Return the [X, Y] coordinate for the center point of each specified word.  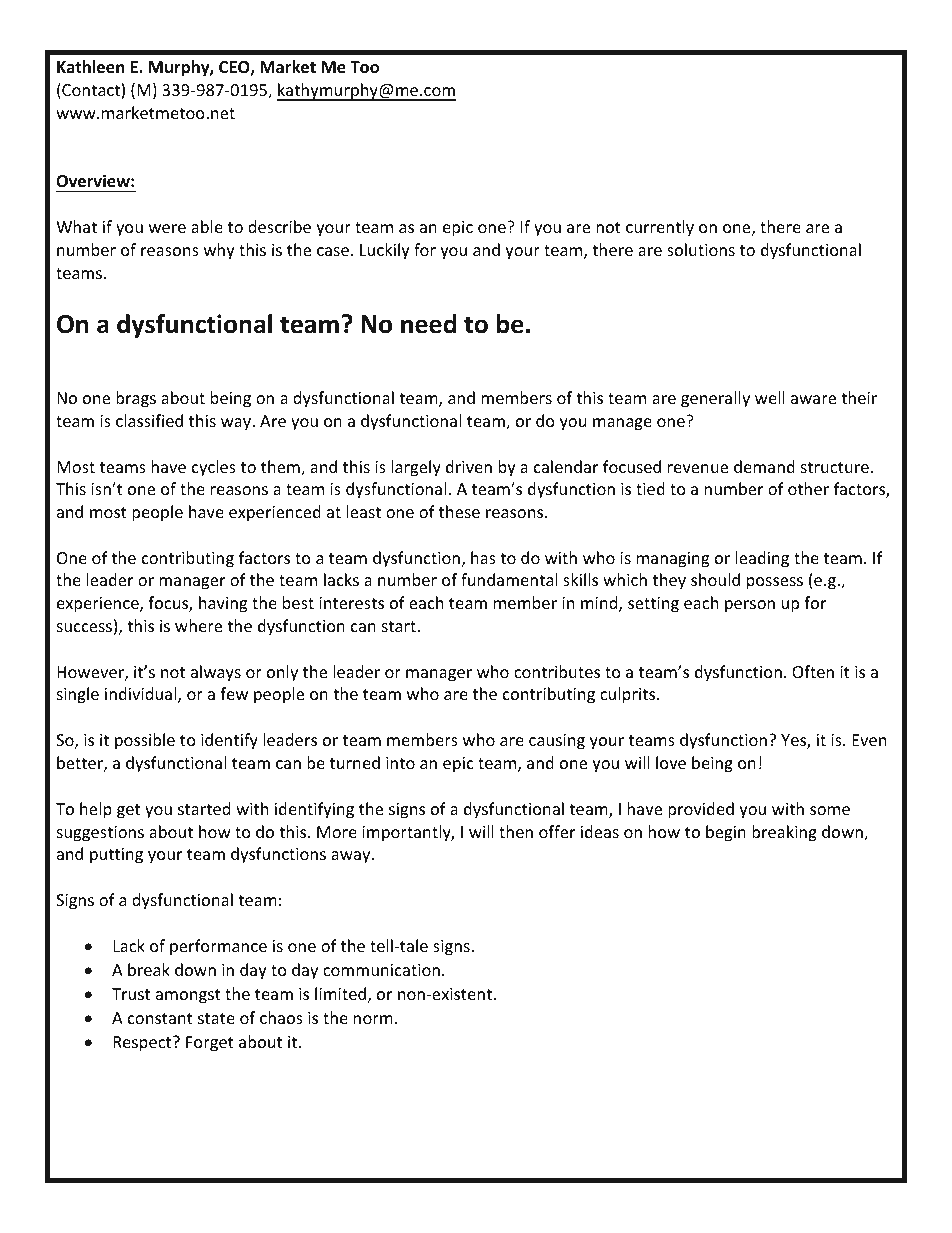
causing [557, 742]
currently [660, 228]
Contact [91, 91]
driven [469, 466]
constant [160, 1018]
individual [142, 695]
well [770, 397]
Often [813, 671]
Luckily [385, 251]
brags [136, 399]
